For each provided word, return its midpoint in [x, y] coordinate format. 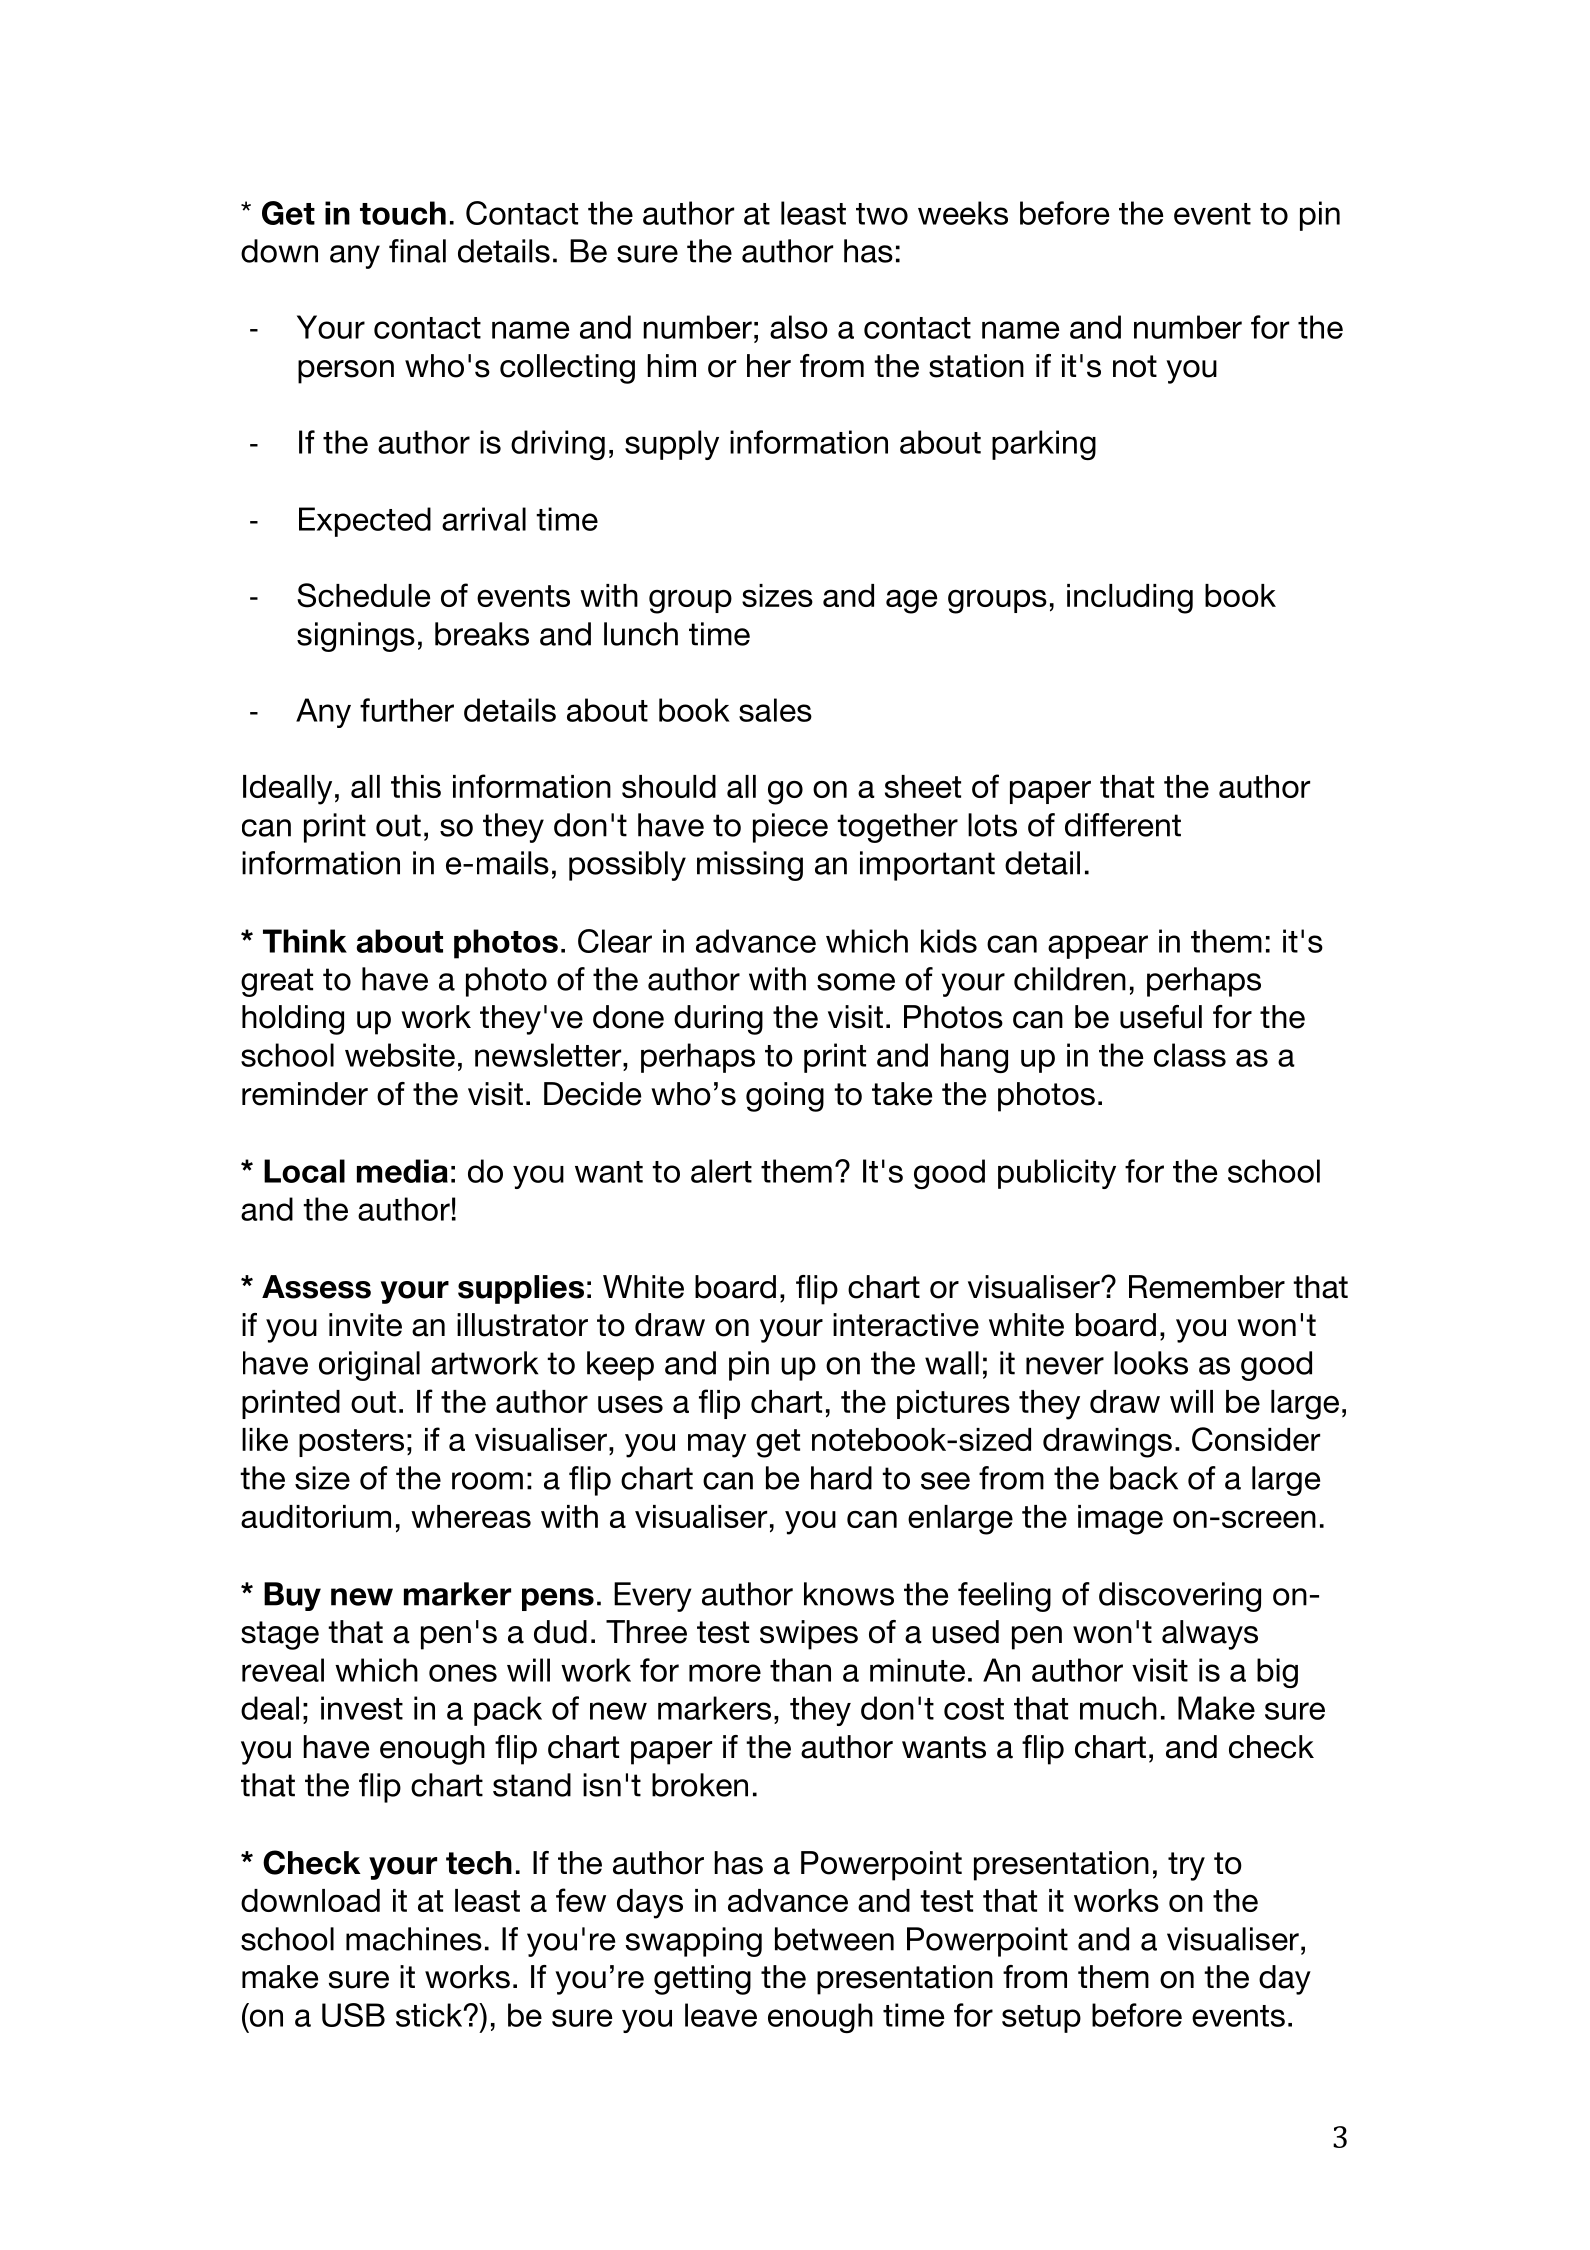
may [717, 1446]
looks [1151, 1363]
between [834, 1939]
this [416, 786]
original [369, 1366]
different [1123, 825]
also [799, 327]
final [417, 251]
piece [790, 828]
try [1186, 1866]
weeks [963, 213]
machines [414, 1939]
